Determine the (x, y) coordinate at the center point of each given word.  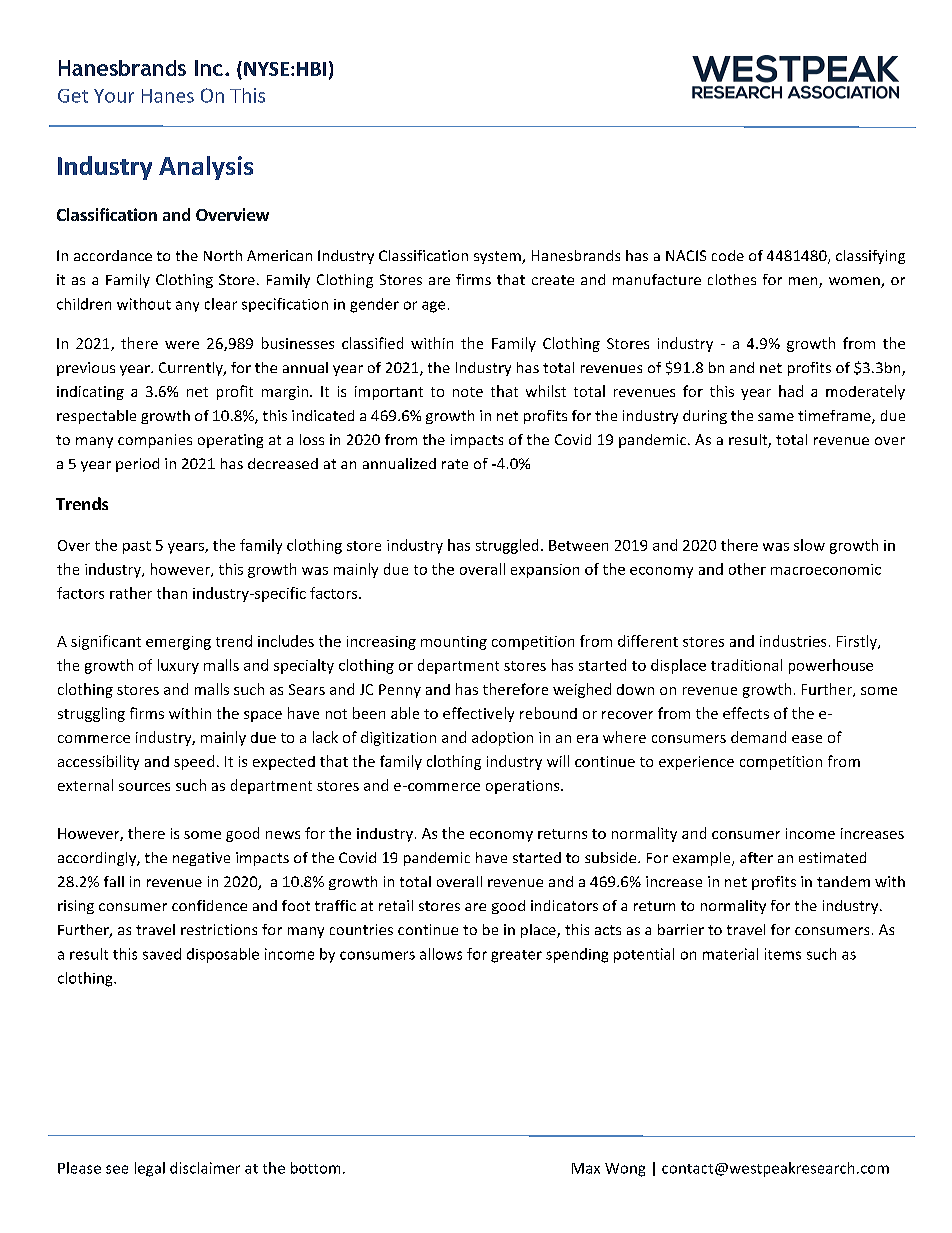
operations (524, 787)
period (137, 465)
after (756, 857)
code (728, 255)
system (498, 257)
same (776, 417)
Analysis (206, 168)
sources (144, 787)
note (468, 392)
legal (150, 1169)
